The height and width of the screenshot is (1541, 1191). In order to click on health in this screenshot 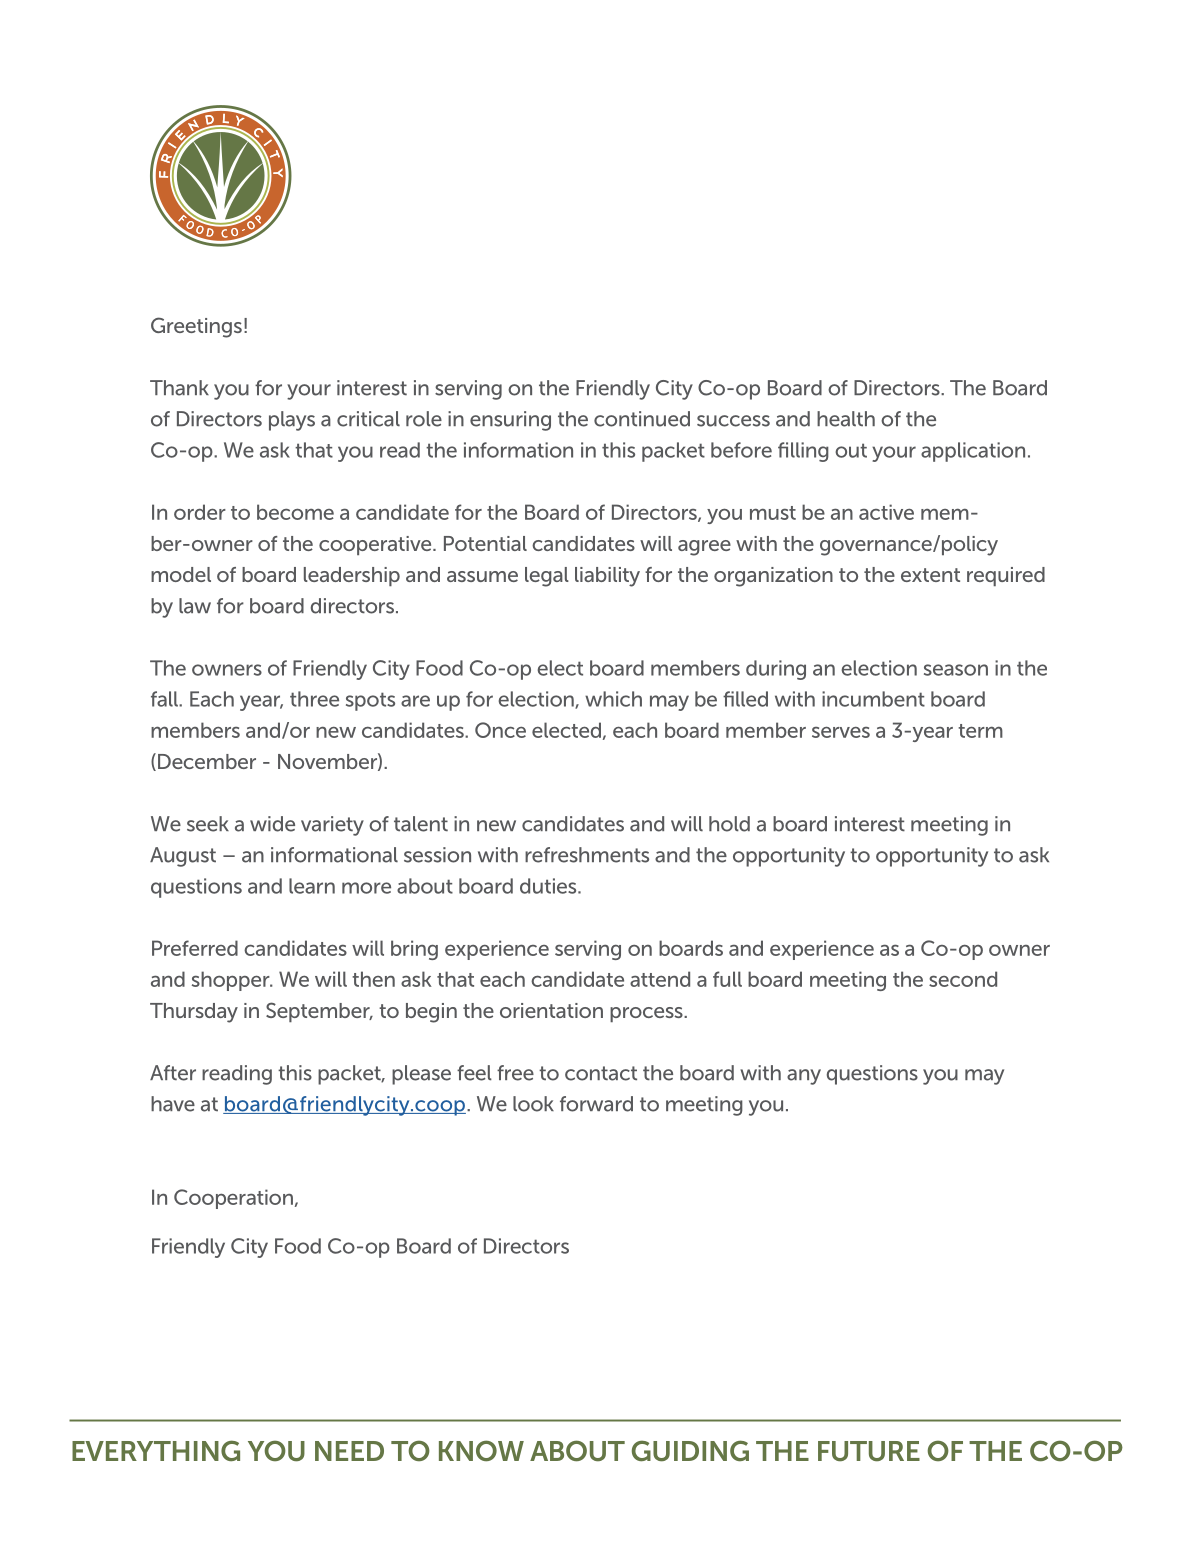, I will do `click(846, 419)`.
